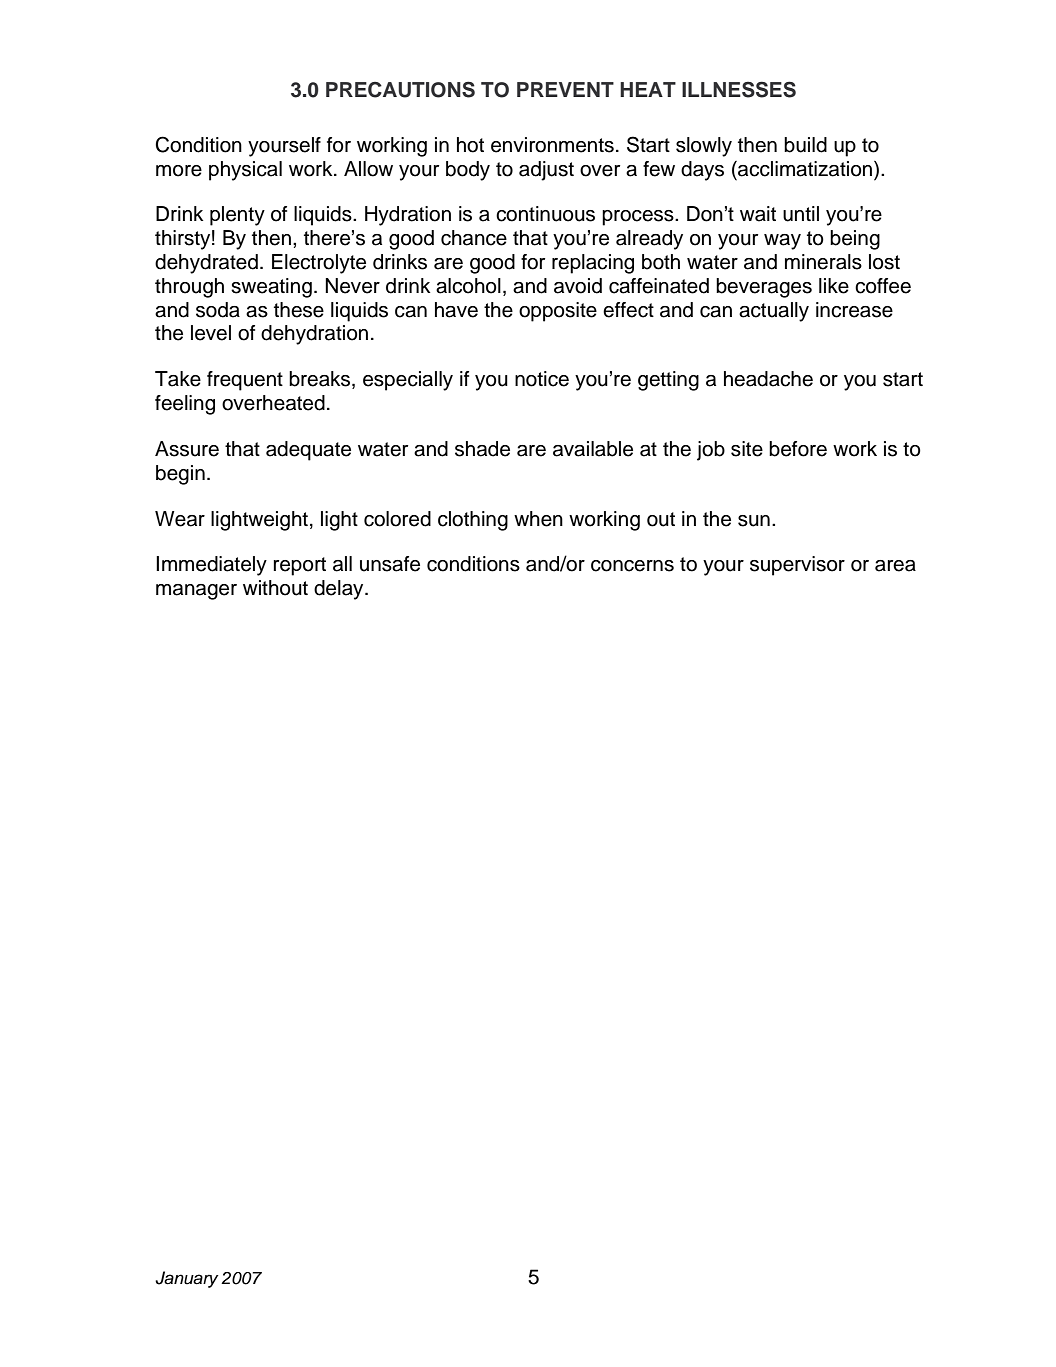 This screenshot has width=1056, height=1367. I want to click on area, so click(895, 566).
